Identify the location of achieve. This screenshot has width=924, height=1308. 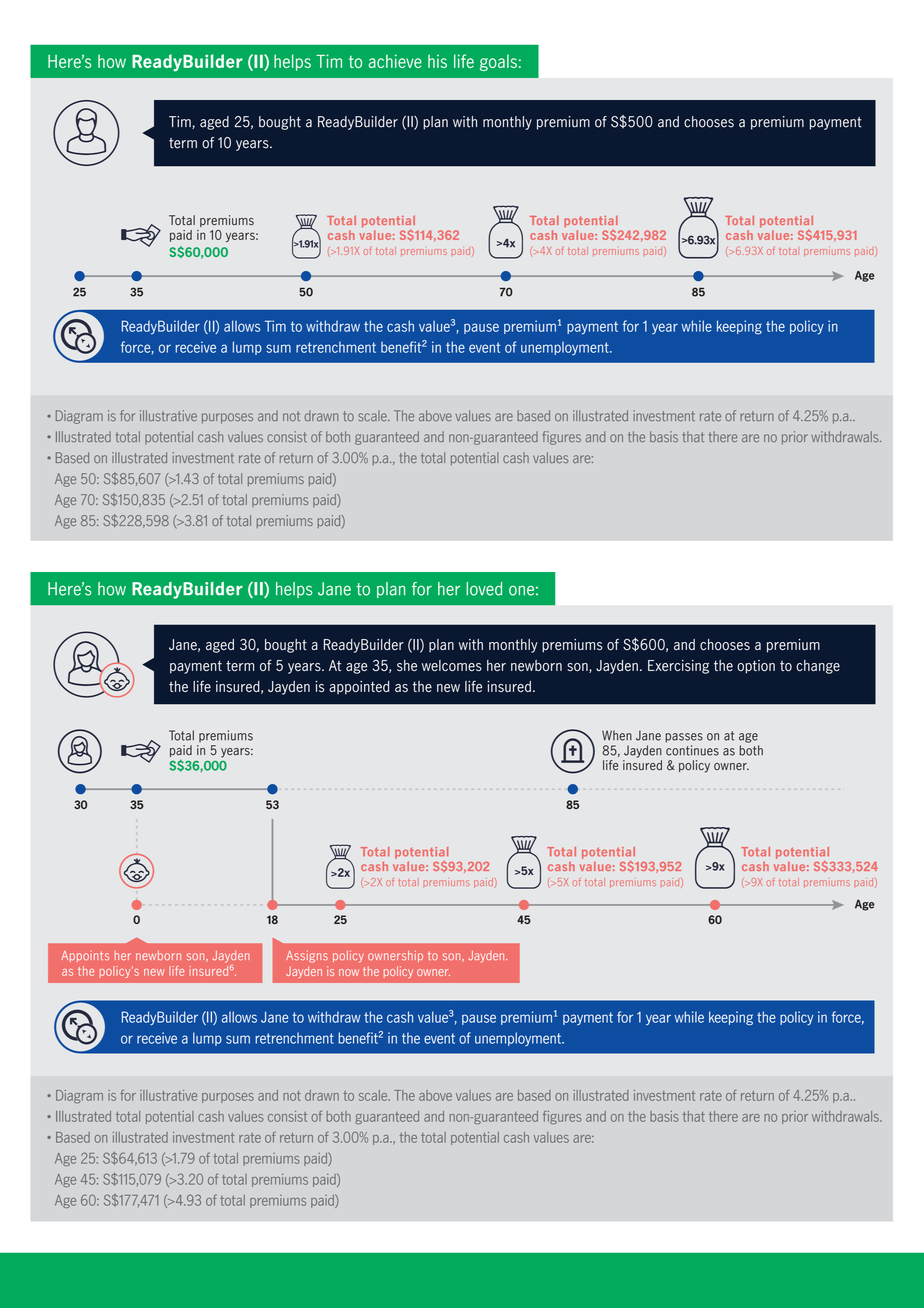
(395, 61).
